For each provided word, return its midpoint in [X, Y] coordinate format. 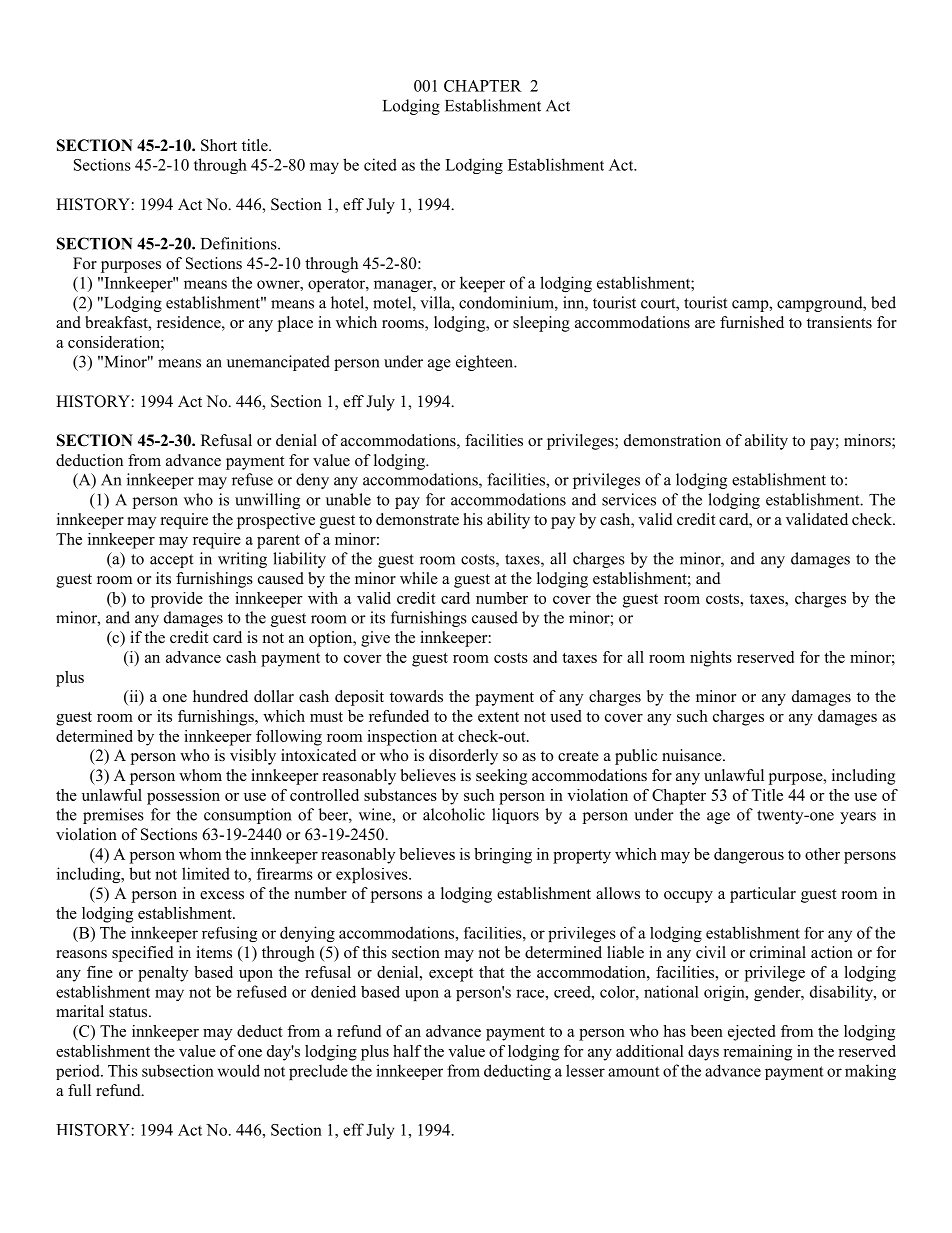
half [407, 1051]
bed [883, 302]
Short [219, 145]
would [239, 1070]
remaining [757, 1053]
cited [380, 164]
